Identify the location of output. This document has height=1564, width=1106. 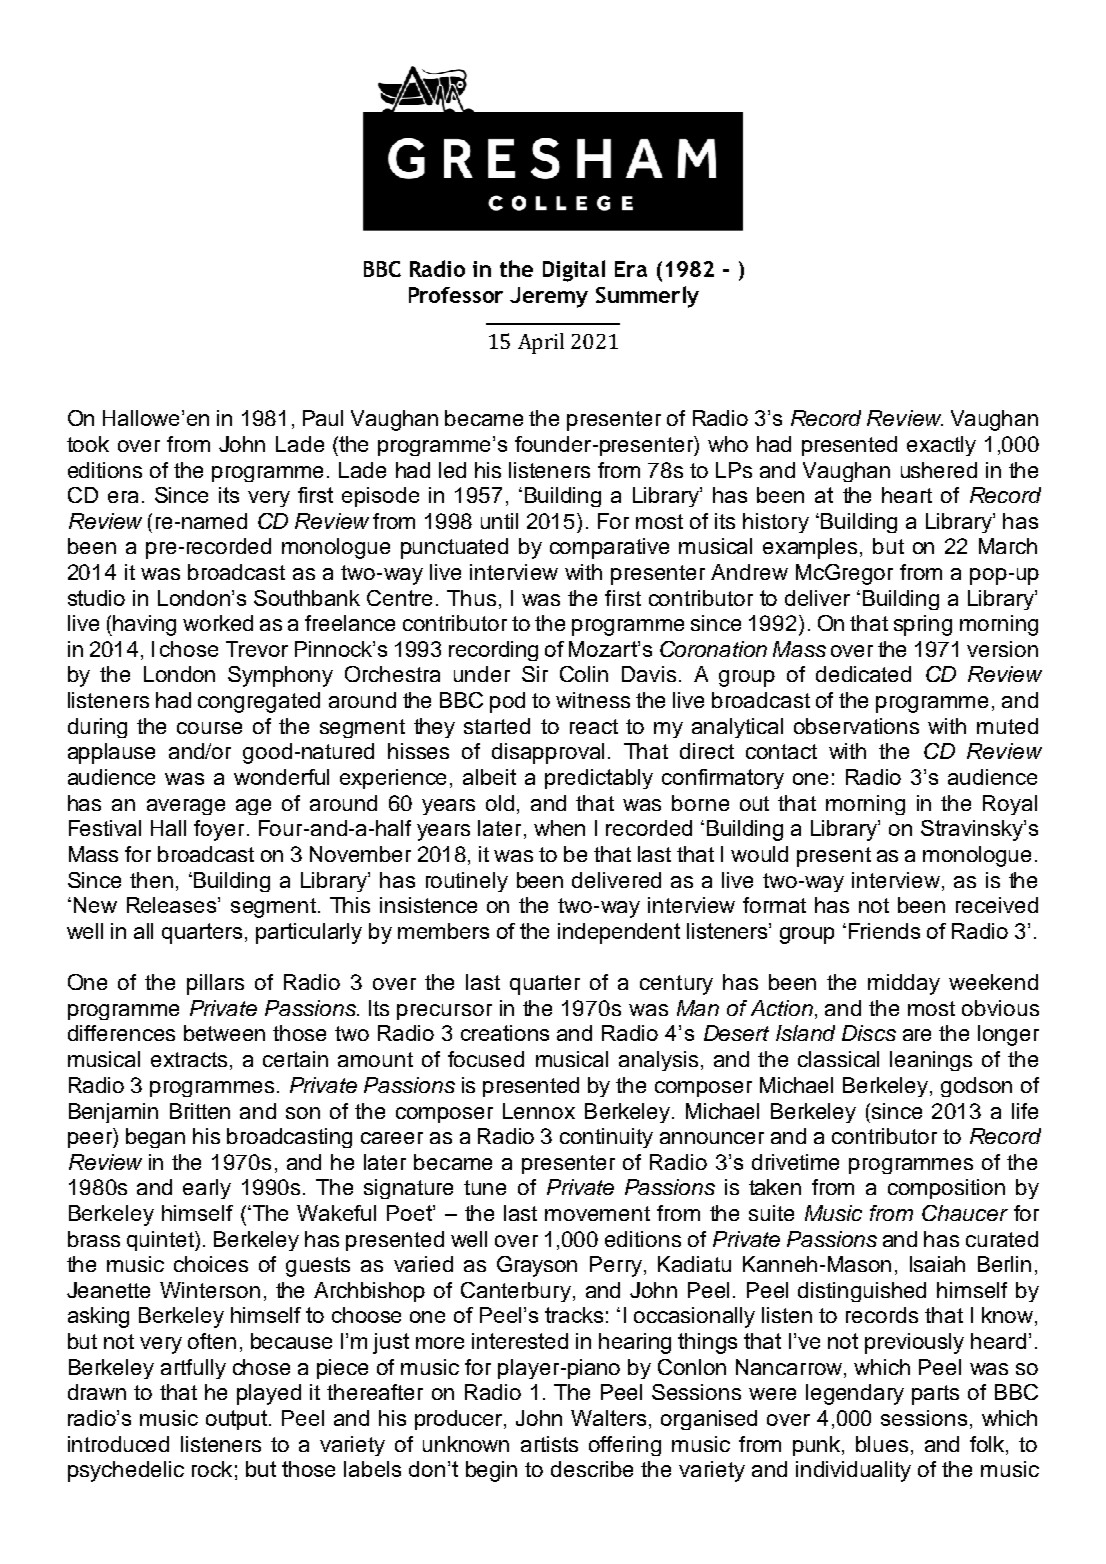
(238, 1420).
